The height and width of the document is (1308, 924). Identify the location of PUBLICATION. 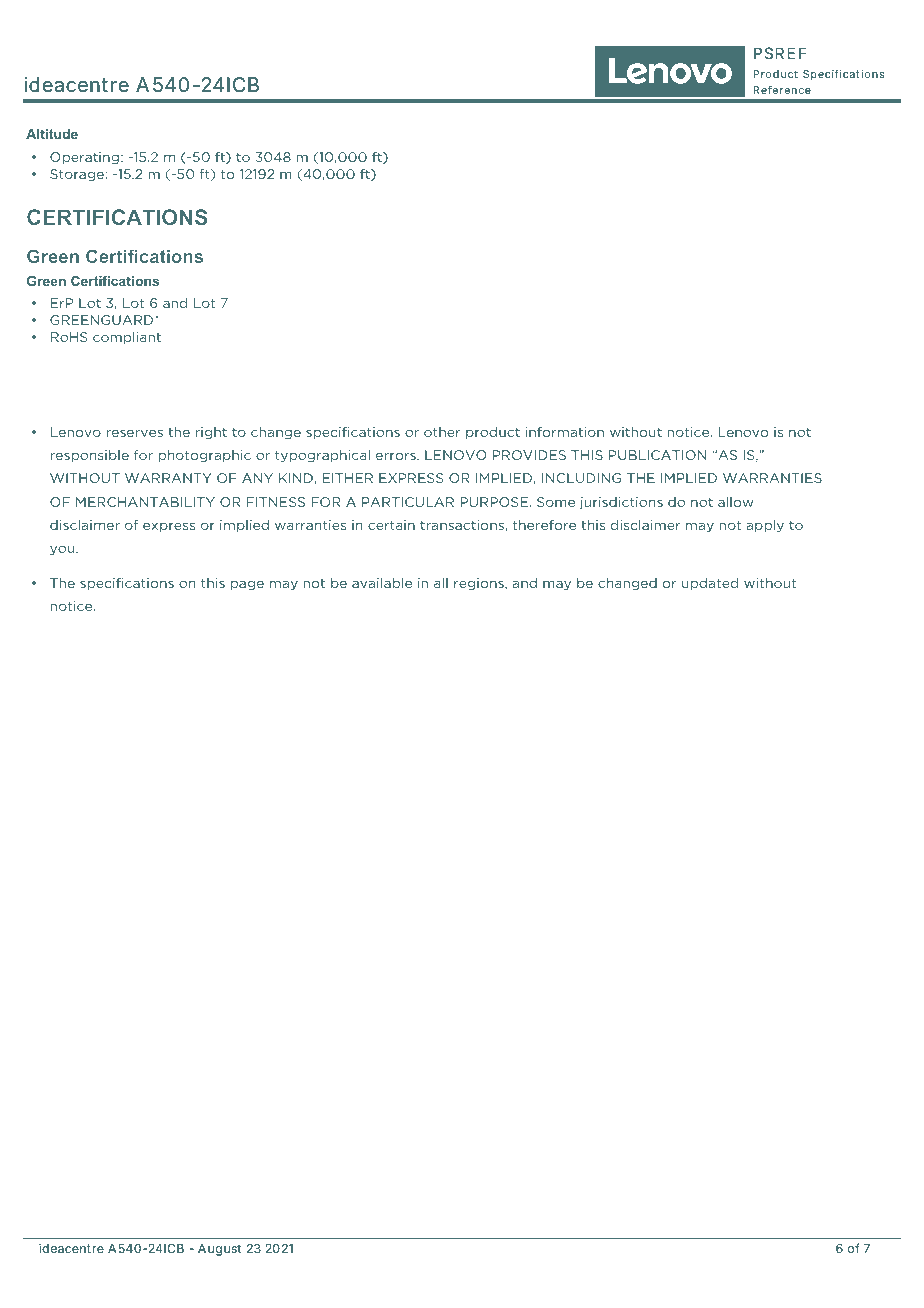
(657, 455).
